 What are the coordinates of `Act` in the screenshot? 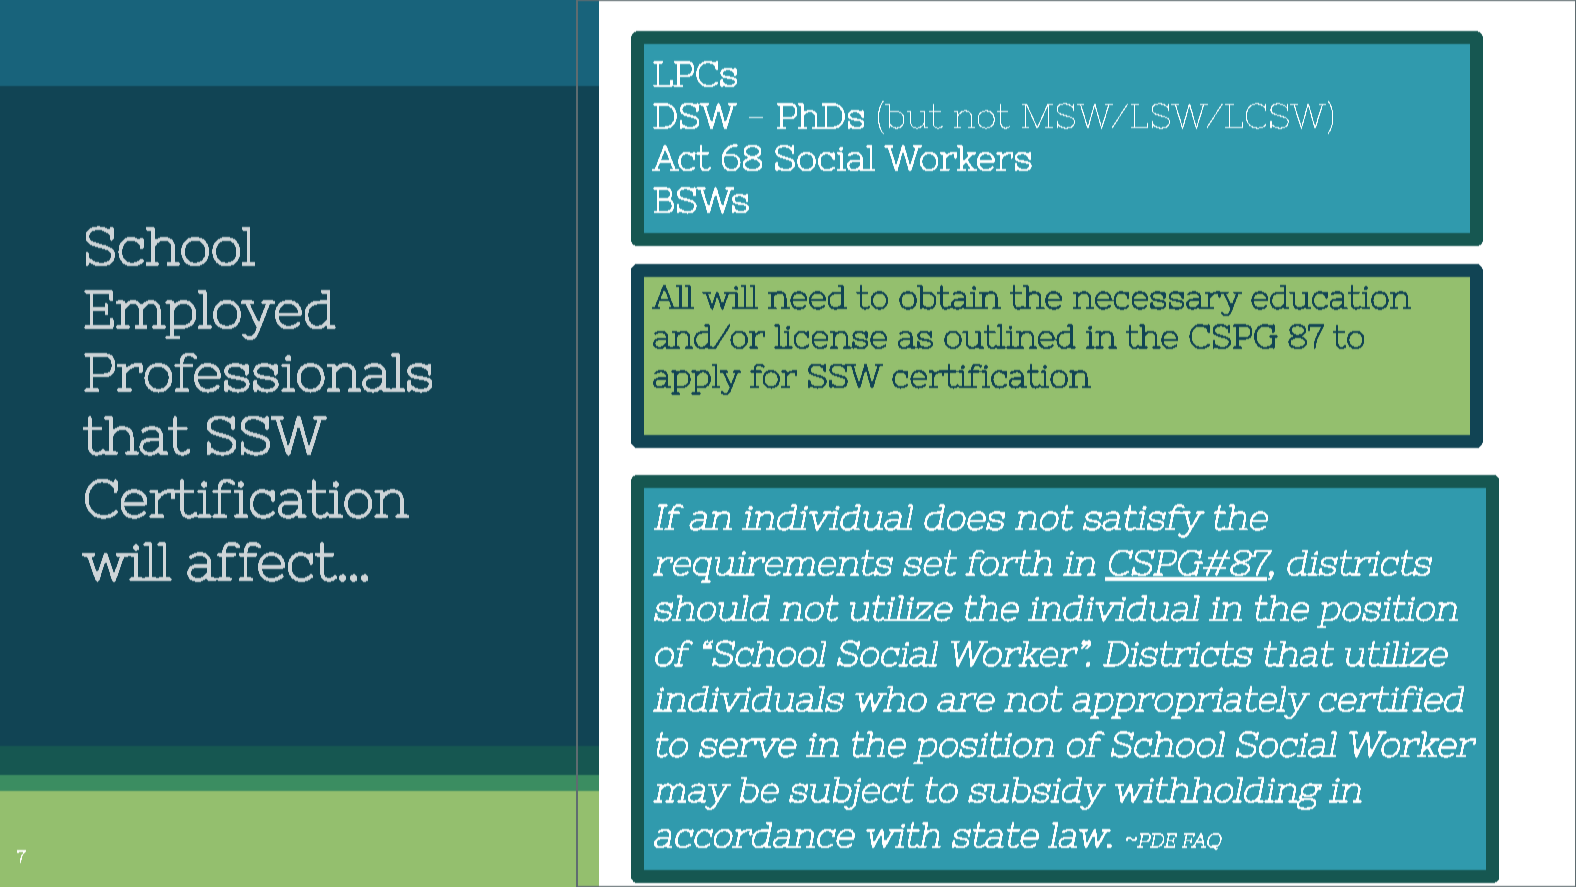 It's located at (681, 158).
